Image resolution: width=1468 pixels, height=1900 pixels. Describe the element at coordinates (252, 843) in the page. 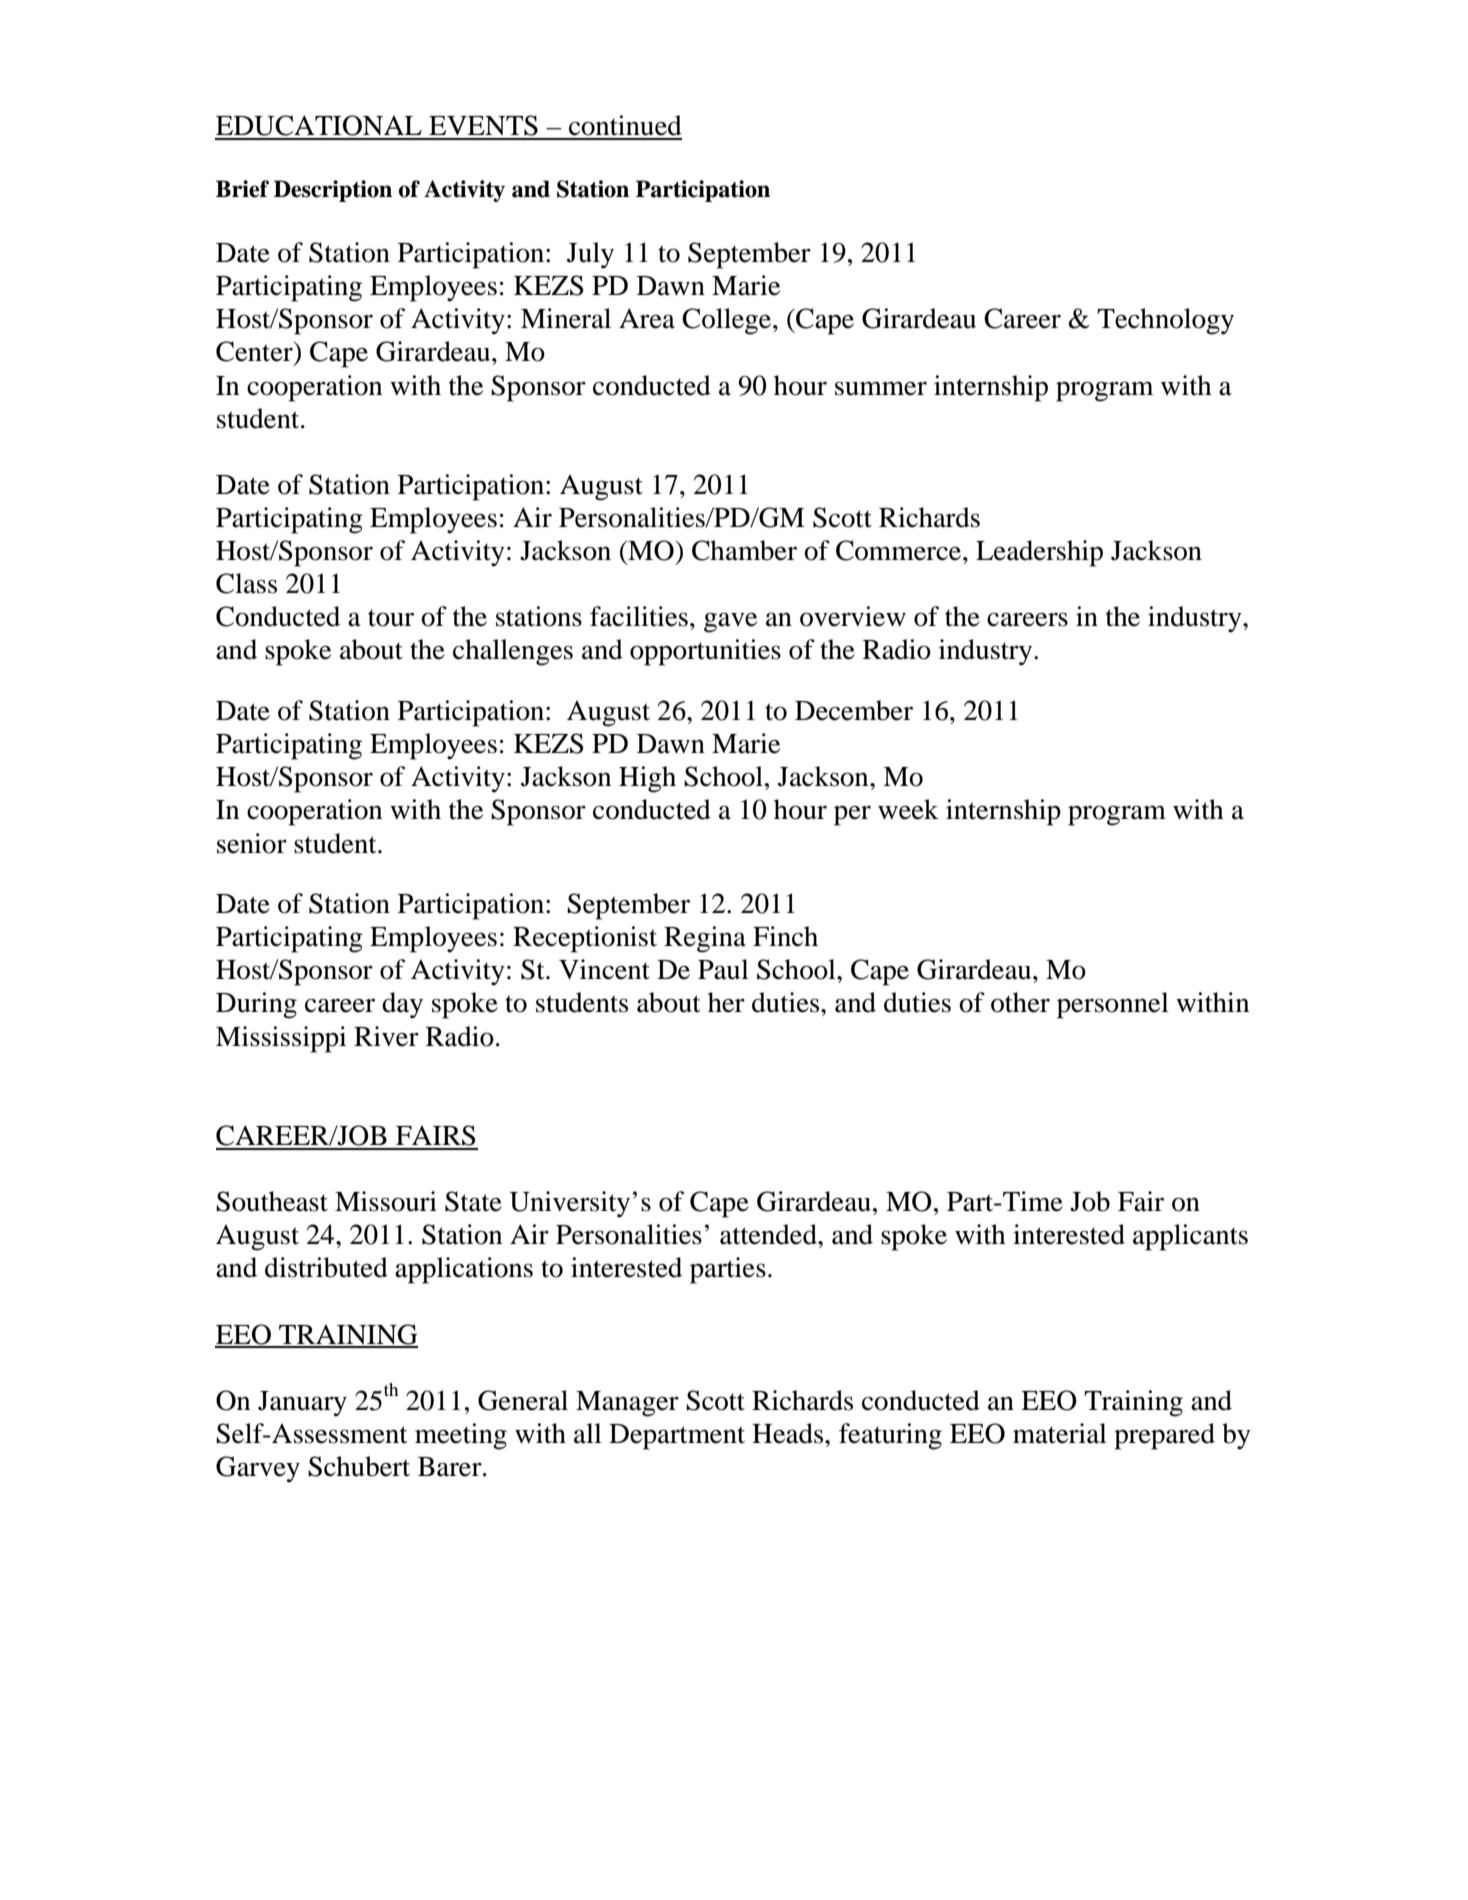

I see `senior` at that location.
